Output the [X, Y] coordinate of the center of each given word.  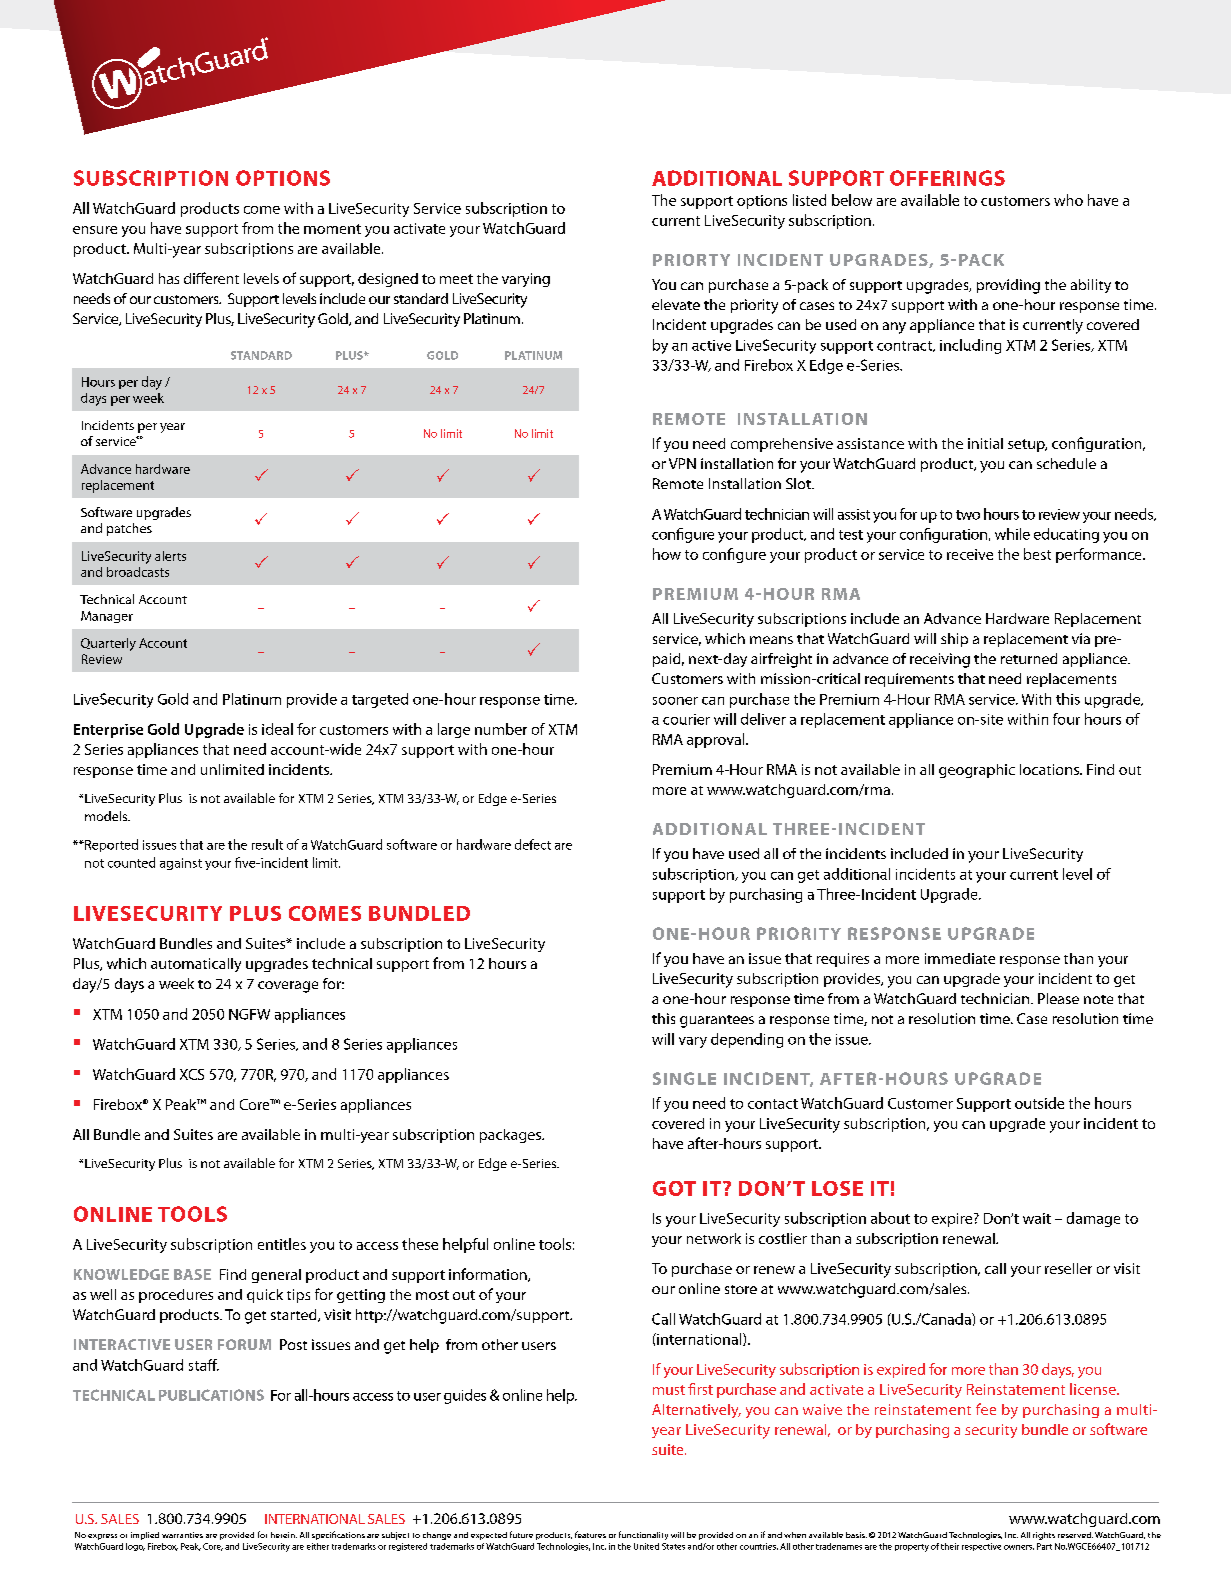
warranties [182, 1535]
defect [533, 844]
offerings [947, 178]
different [211, 278]
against [181, 864]
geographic [977, 771]
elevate [676, 304]
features [590, 1534]
